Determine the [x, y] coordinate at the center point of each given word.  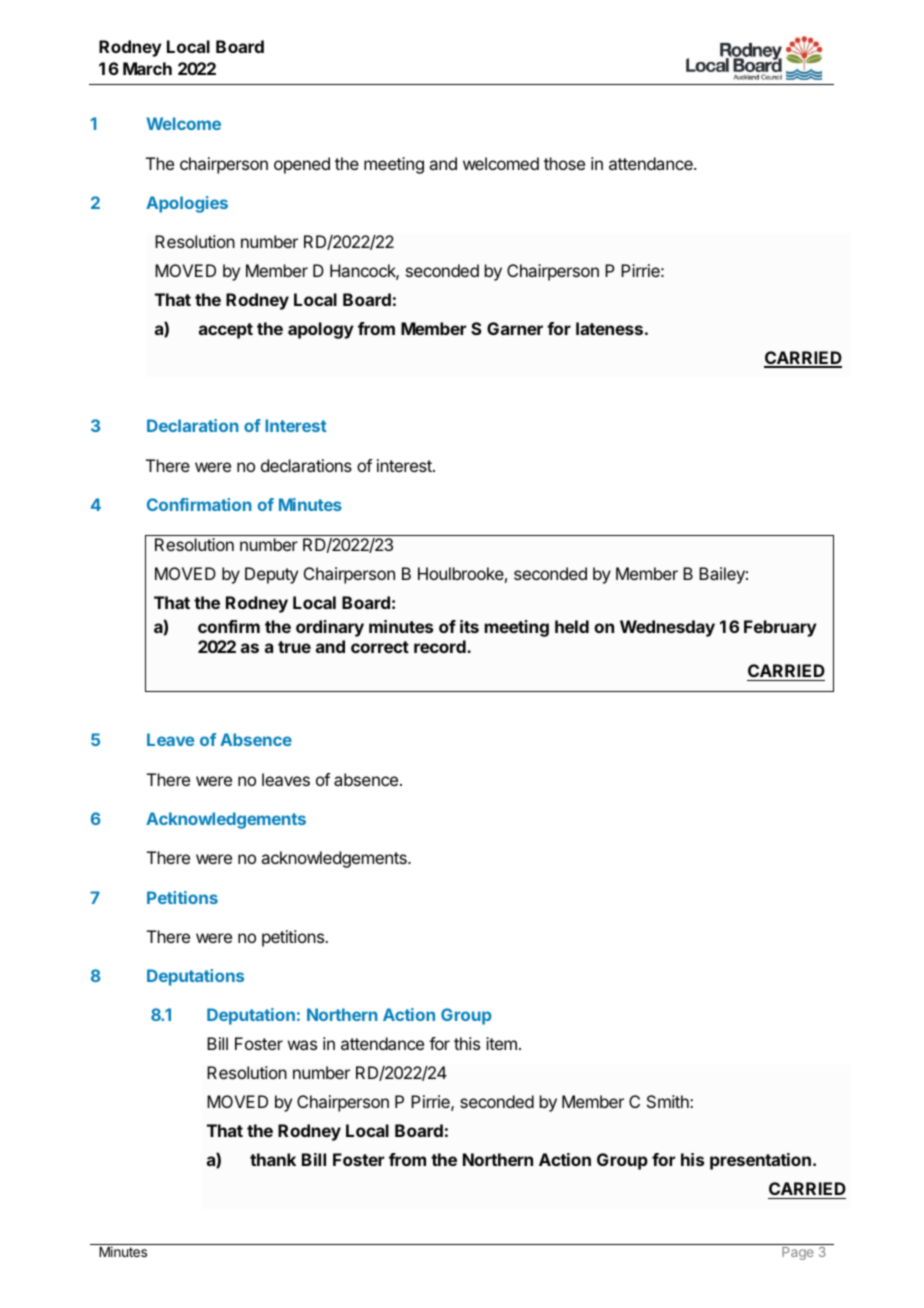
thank [273, 1159]
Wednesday [667, 628]
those [564, 163]
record [441, 646]
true [294, 647]
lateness [609, 328]
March [147, 68]
